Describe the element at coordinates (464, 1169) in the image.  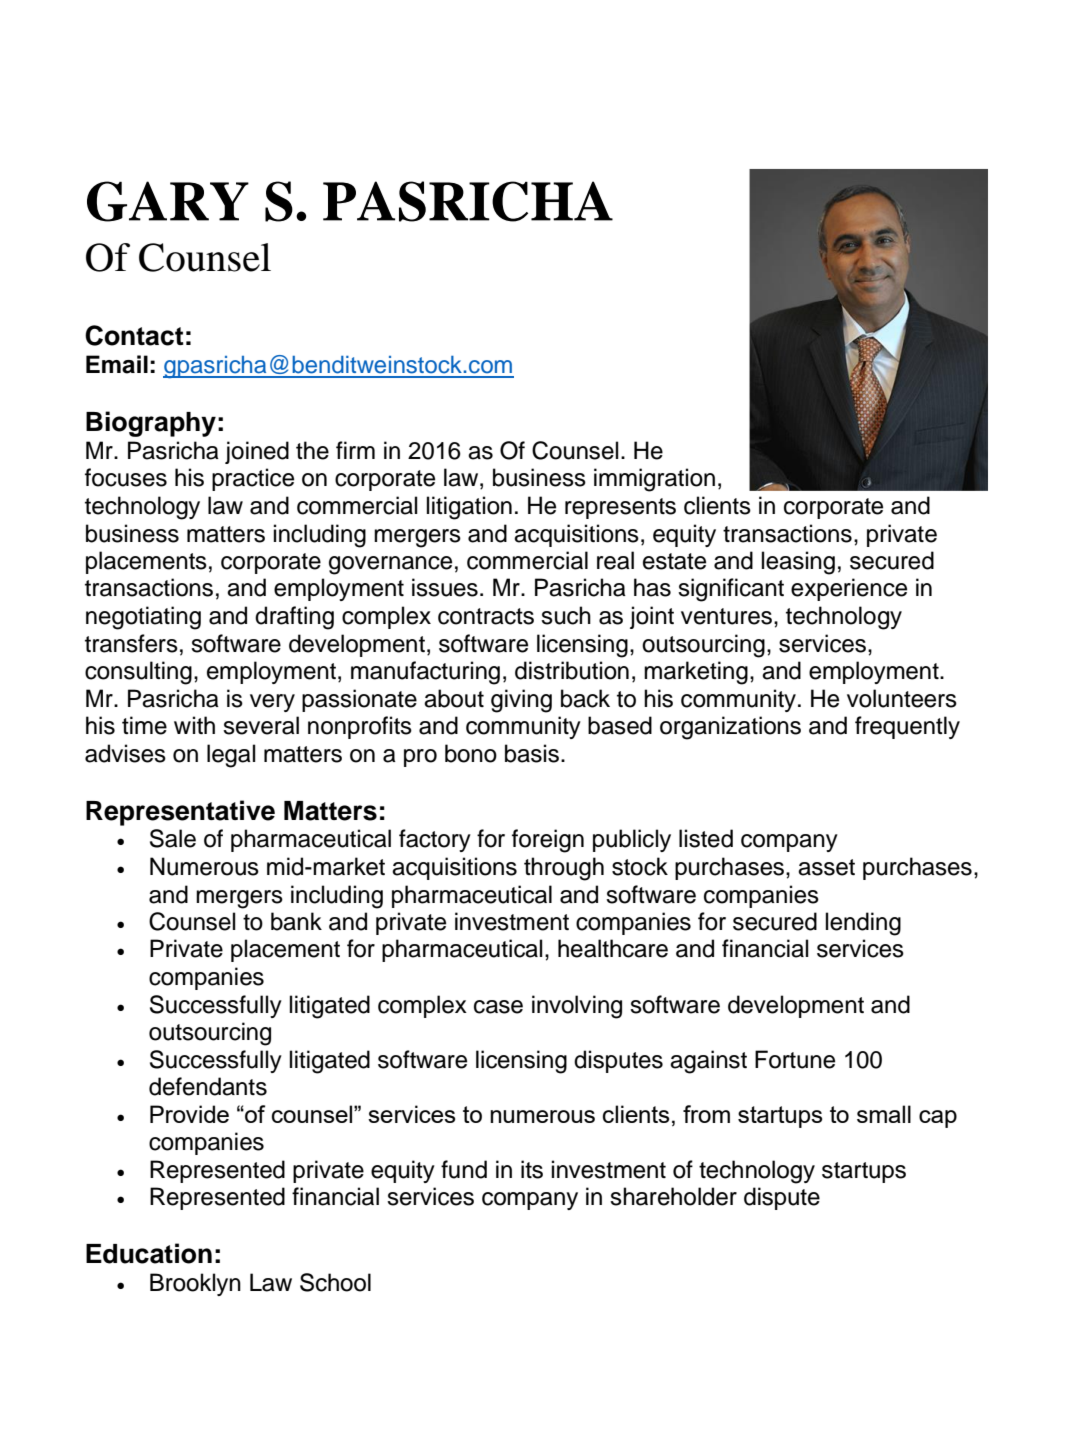
I see `fund` at that location.
